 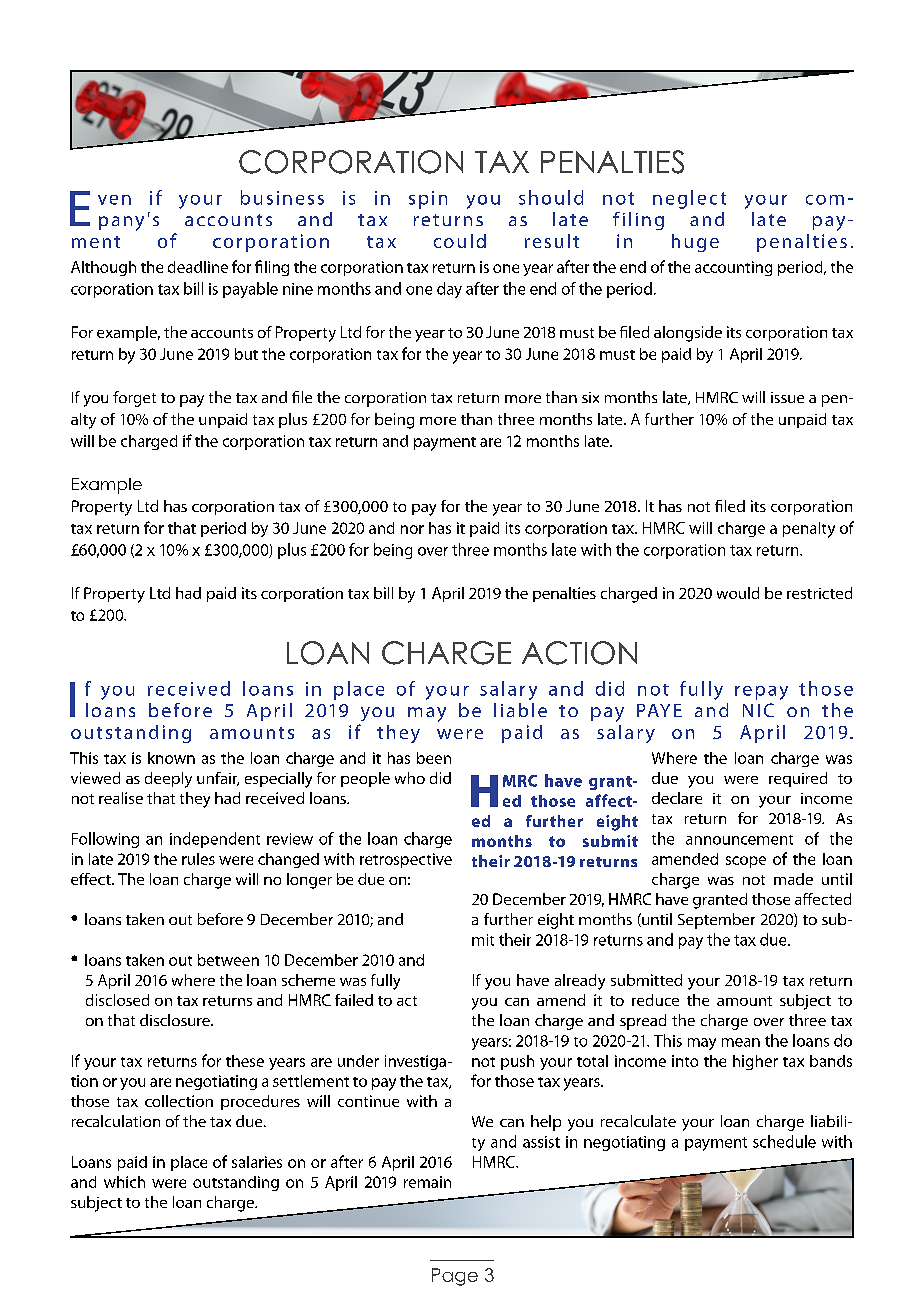 I want to click on which, so click(x=124, y=1182).
